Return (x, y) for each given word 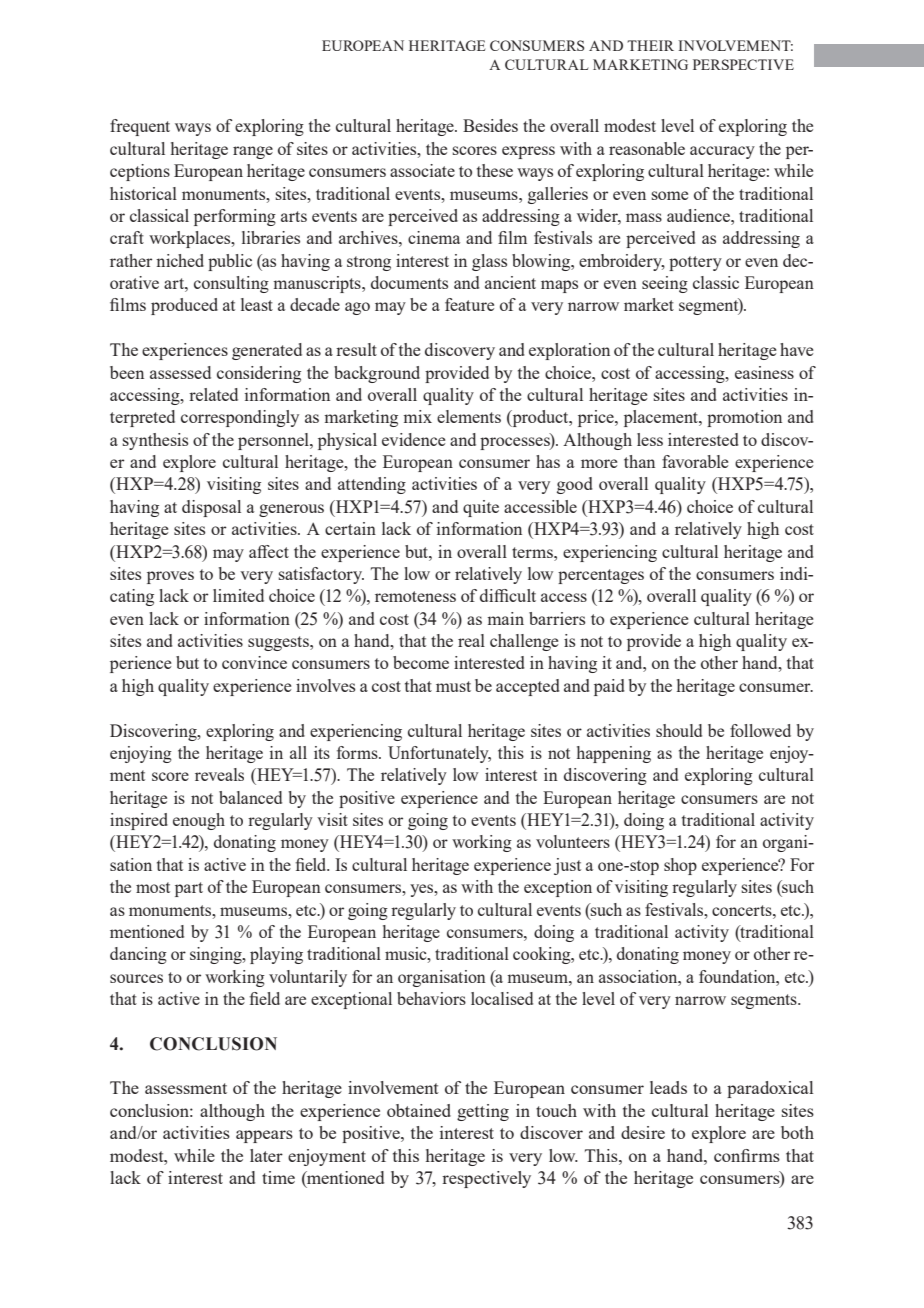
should (679, 730)
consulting (231, 284)
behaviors (431, 998)
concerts (743, 910)
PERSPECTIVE (743, 64)
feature (469, 304)
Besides (490, 125)
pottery (695, 263)
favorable (695, 461)
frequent (140, 127)
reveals (219, 774)
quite (481, 508)
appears (264, 1136)
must (453, 686)
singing (217, 955)
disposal (211, 508)
